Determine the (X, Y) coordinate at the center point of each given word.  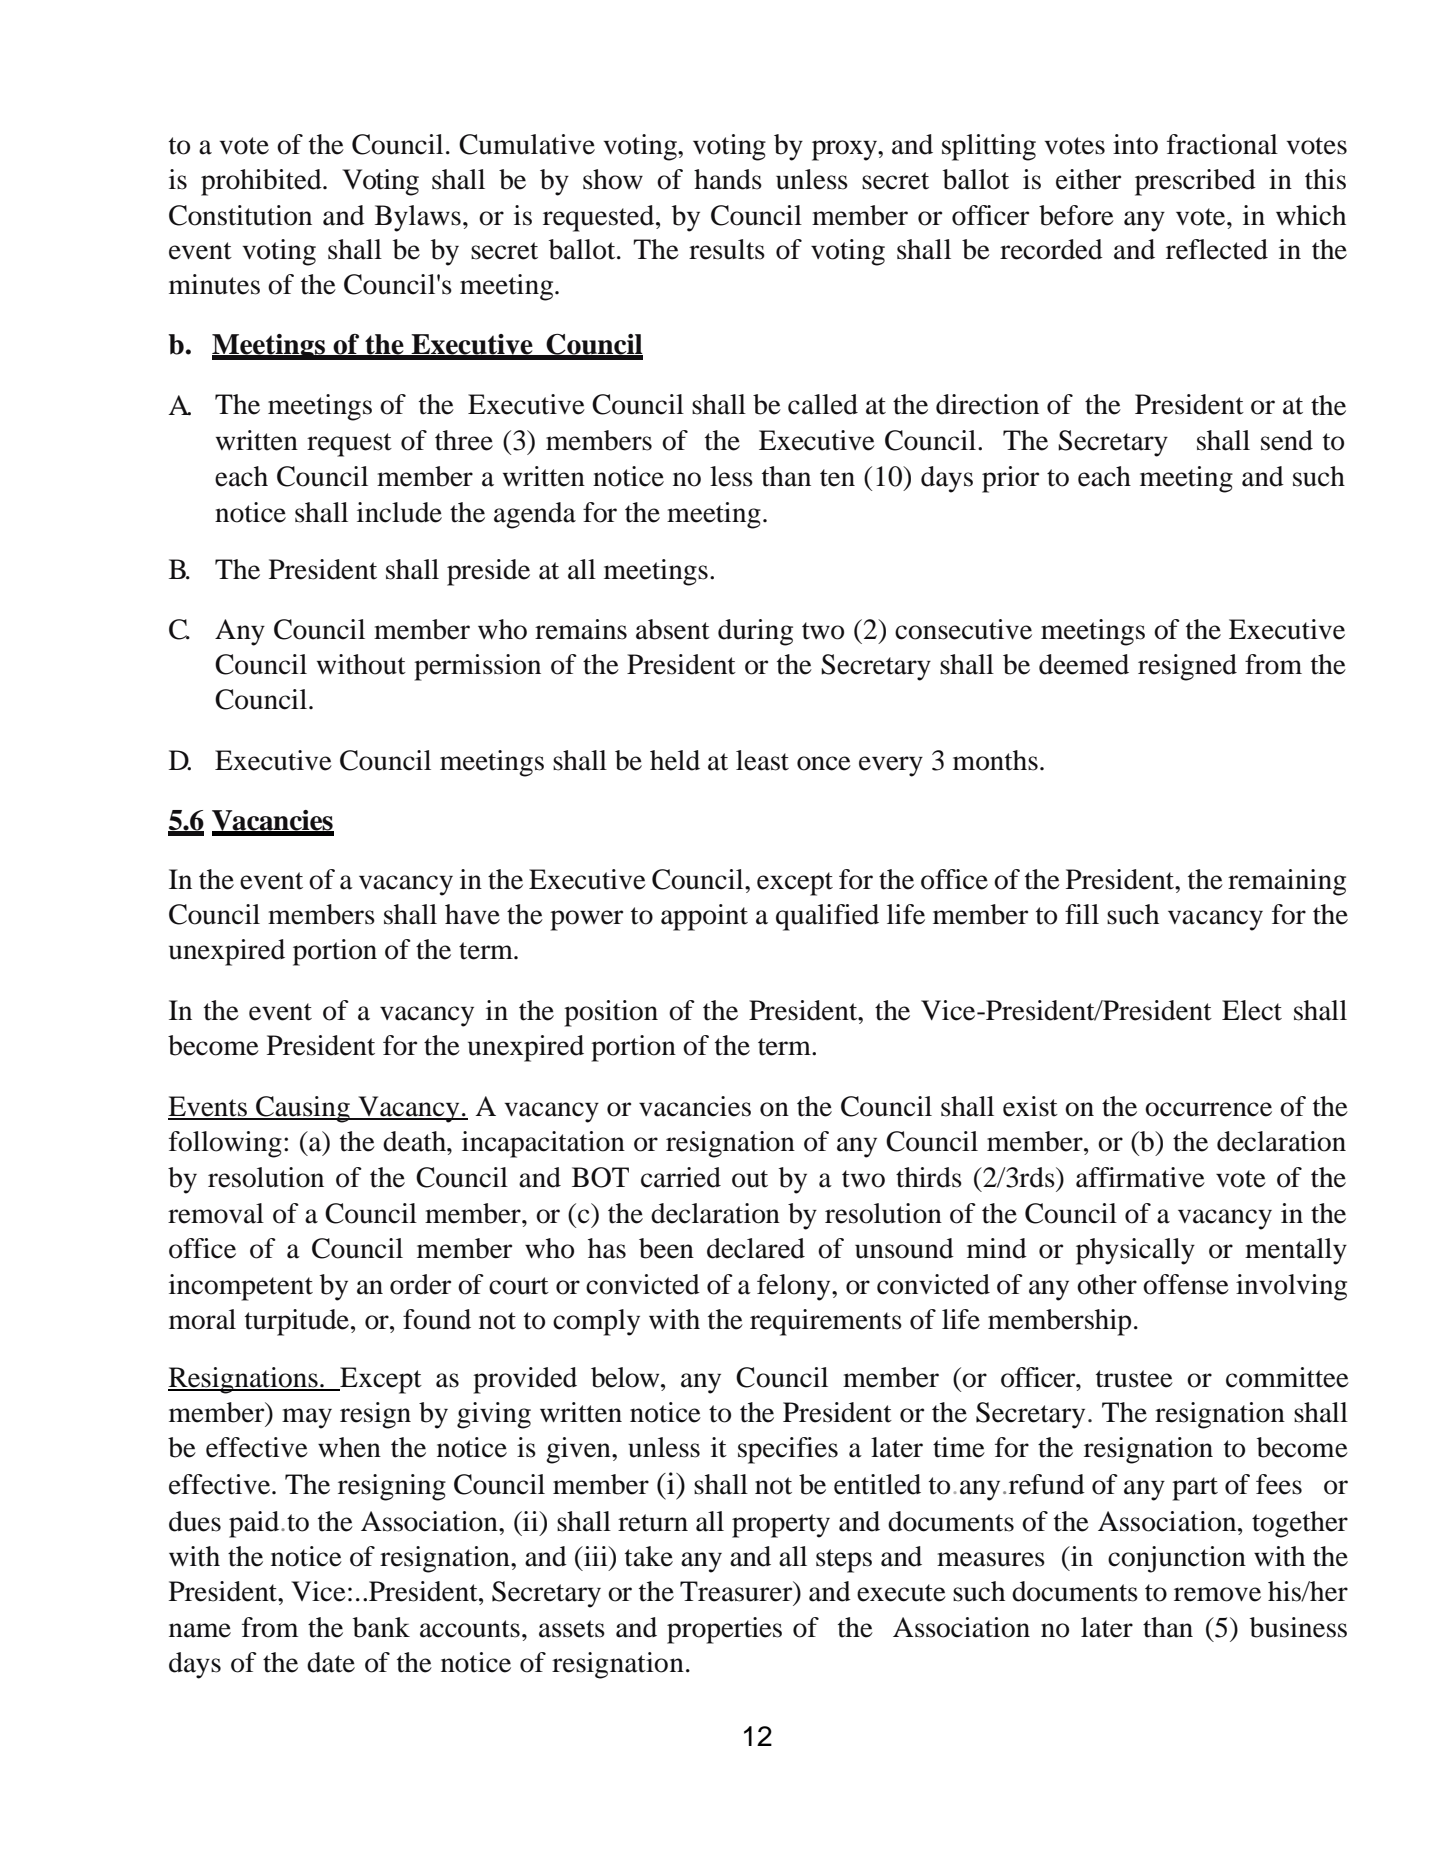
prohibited (262, 182)
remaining (1287, 882)
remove (1217, 1594)
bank (381, 1627)
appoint (704, 917)
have (472, 914)
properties (724, 1630)
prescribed (1195, 182)
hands (728, 179)
